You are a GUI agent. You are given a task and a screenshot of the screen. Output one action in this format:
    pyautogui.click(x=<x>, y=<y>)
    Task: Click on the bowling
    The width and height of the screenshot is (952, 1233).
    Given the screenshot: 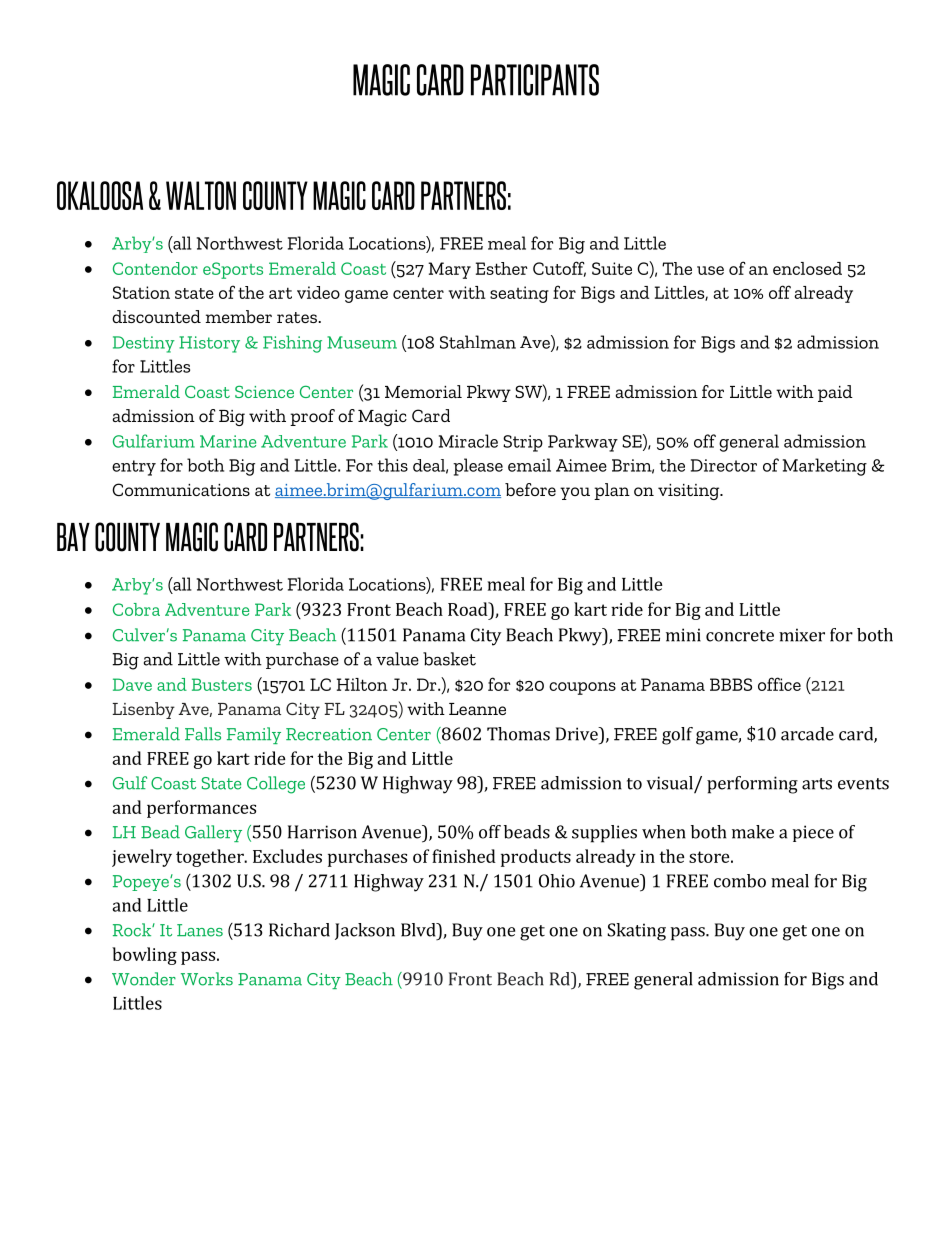 What is the action you would take?
    pyautogui.click(x=144, y=956)
